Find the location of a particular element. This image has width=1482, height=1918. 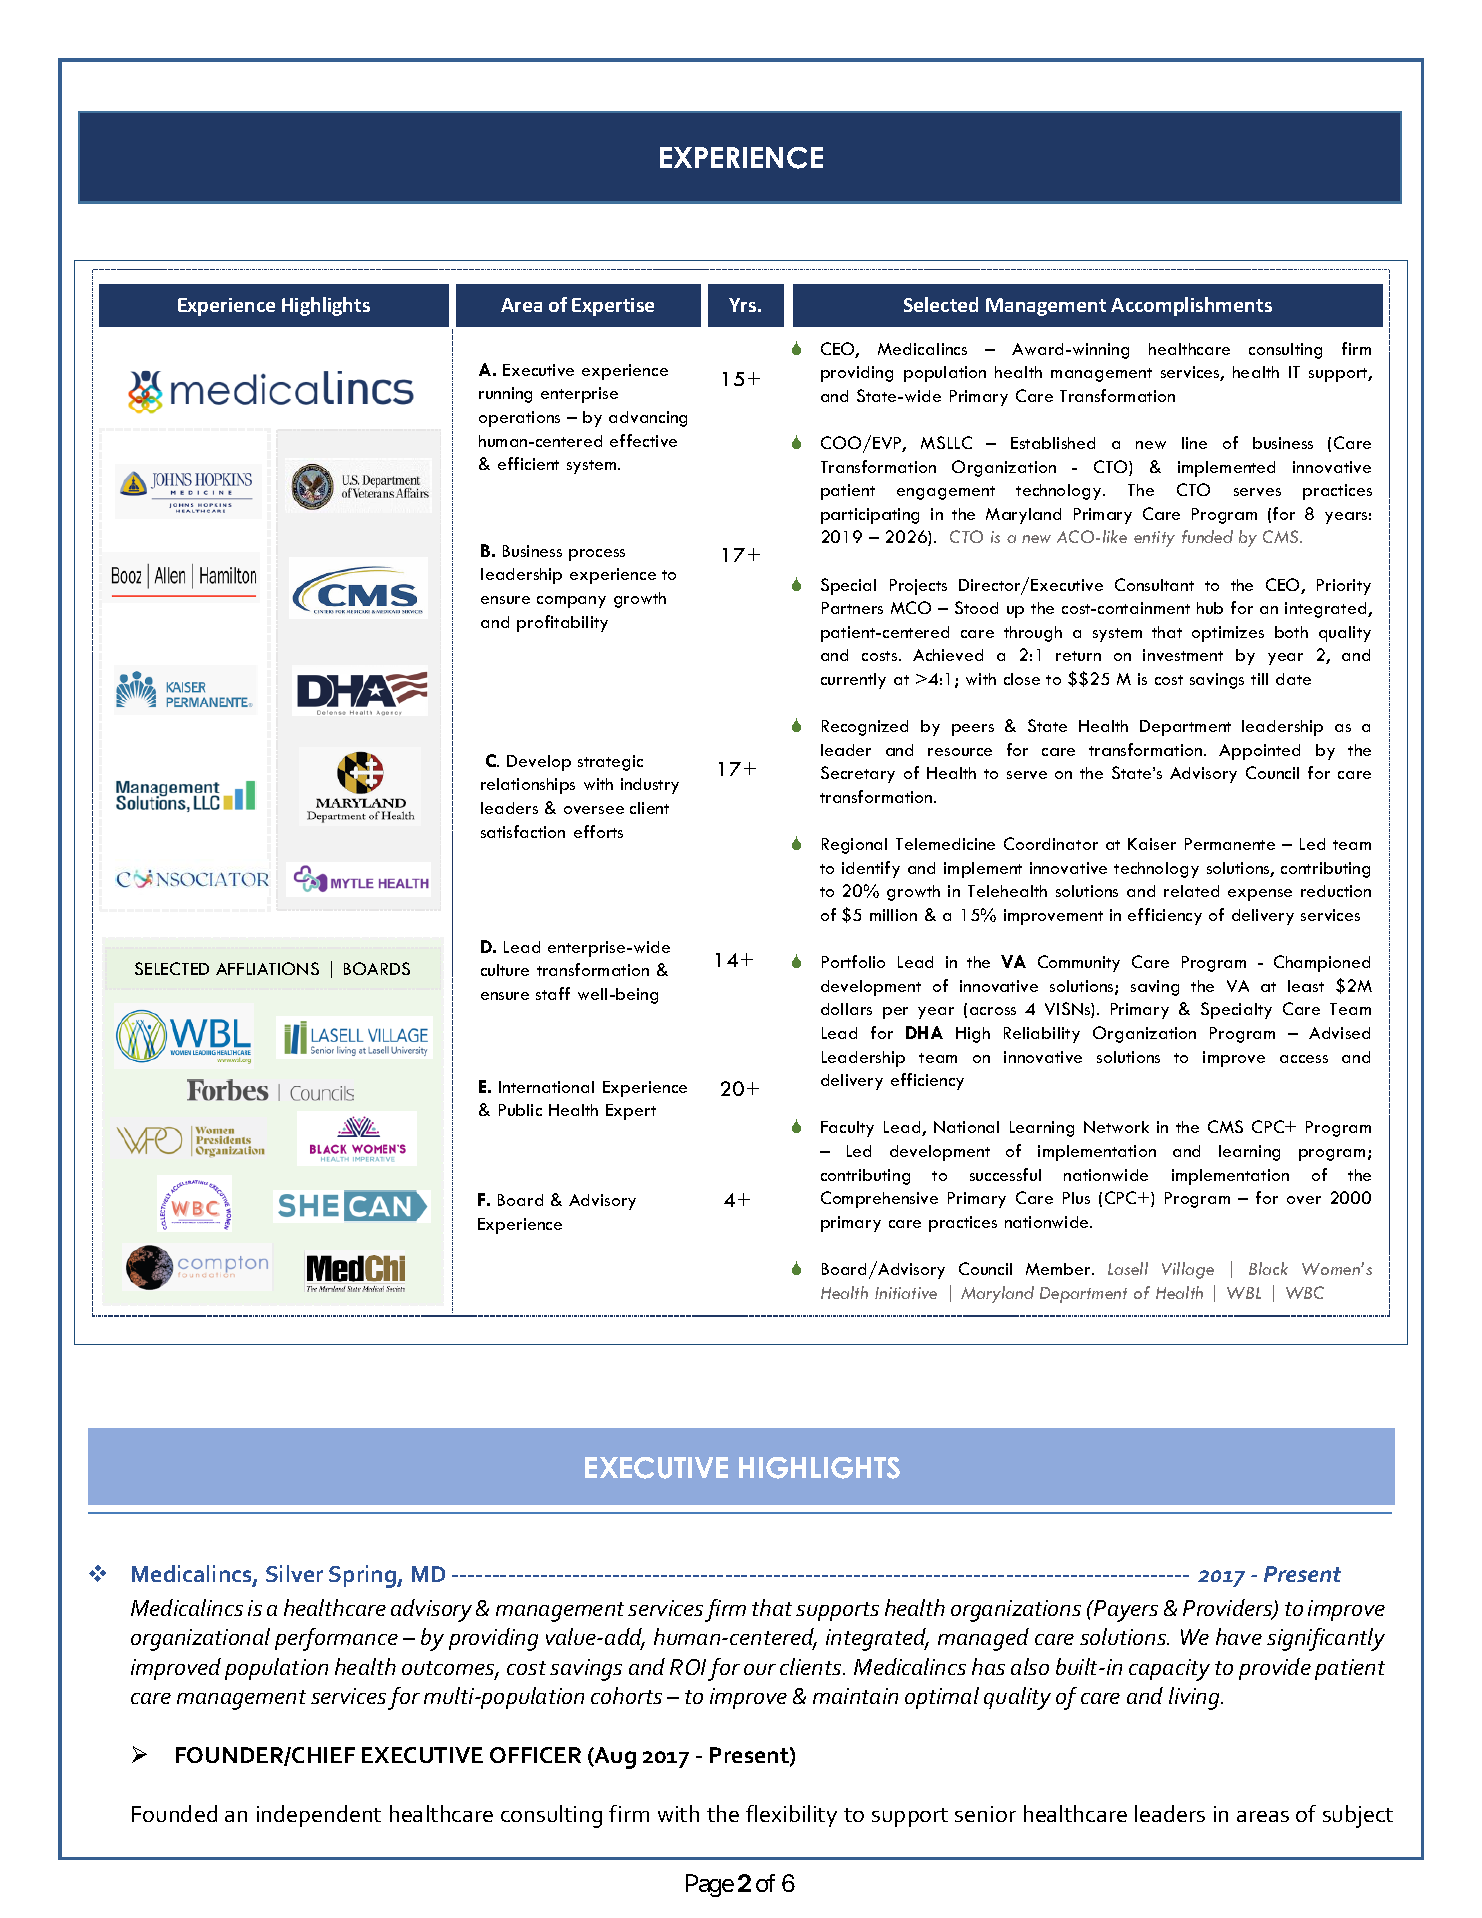

Accomplishments is located at coordinates (1191, 306).
